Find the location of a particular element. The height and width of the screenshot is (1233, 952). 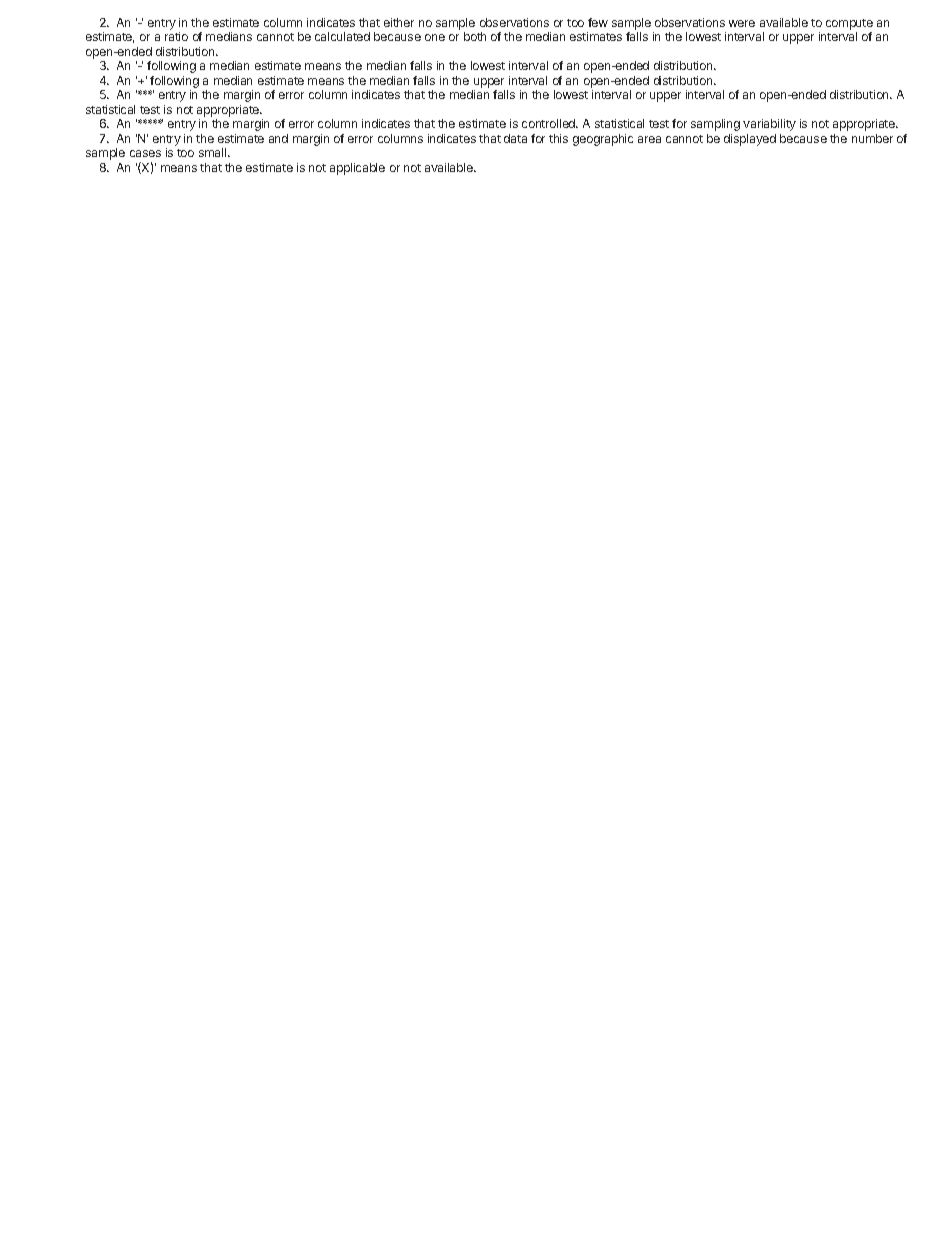

few is located at coordinates (598, 22).
